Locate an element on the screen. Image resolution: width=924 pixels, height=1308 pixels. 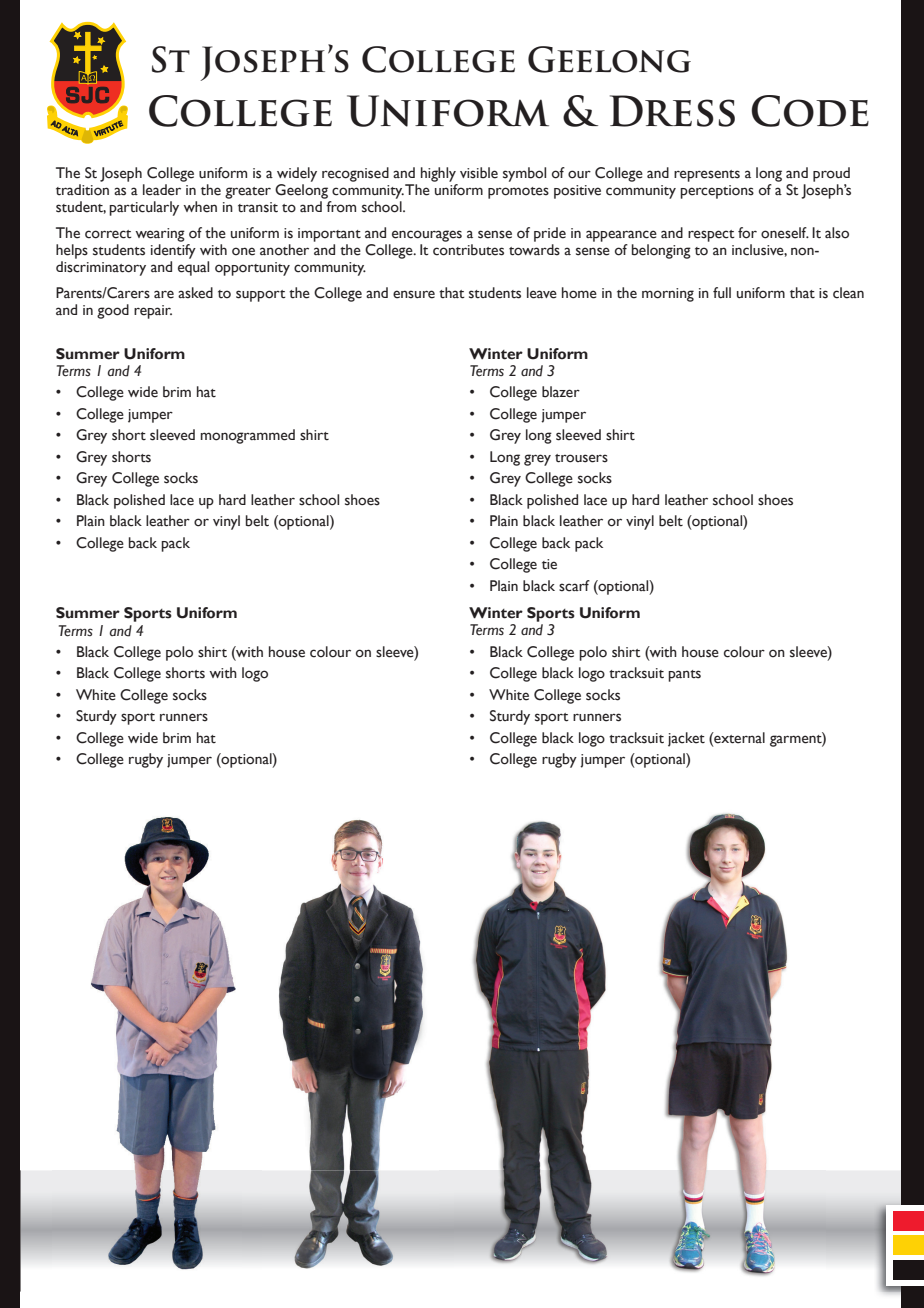
equal is located at coordinates (193, 268).
